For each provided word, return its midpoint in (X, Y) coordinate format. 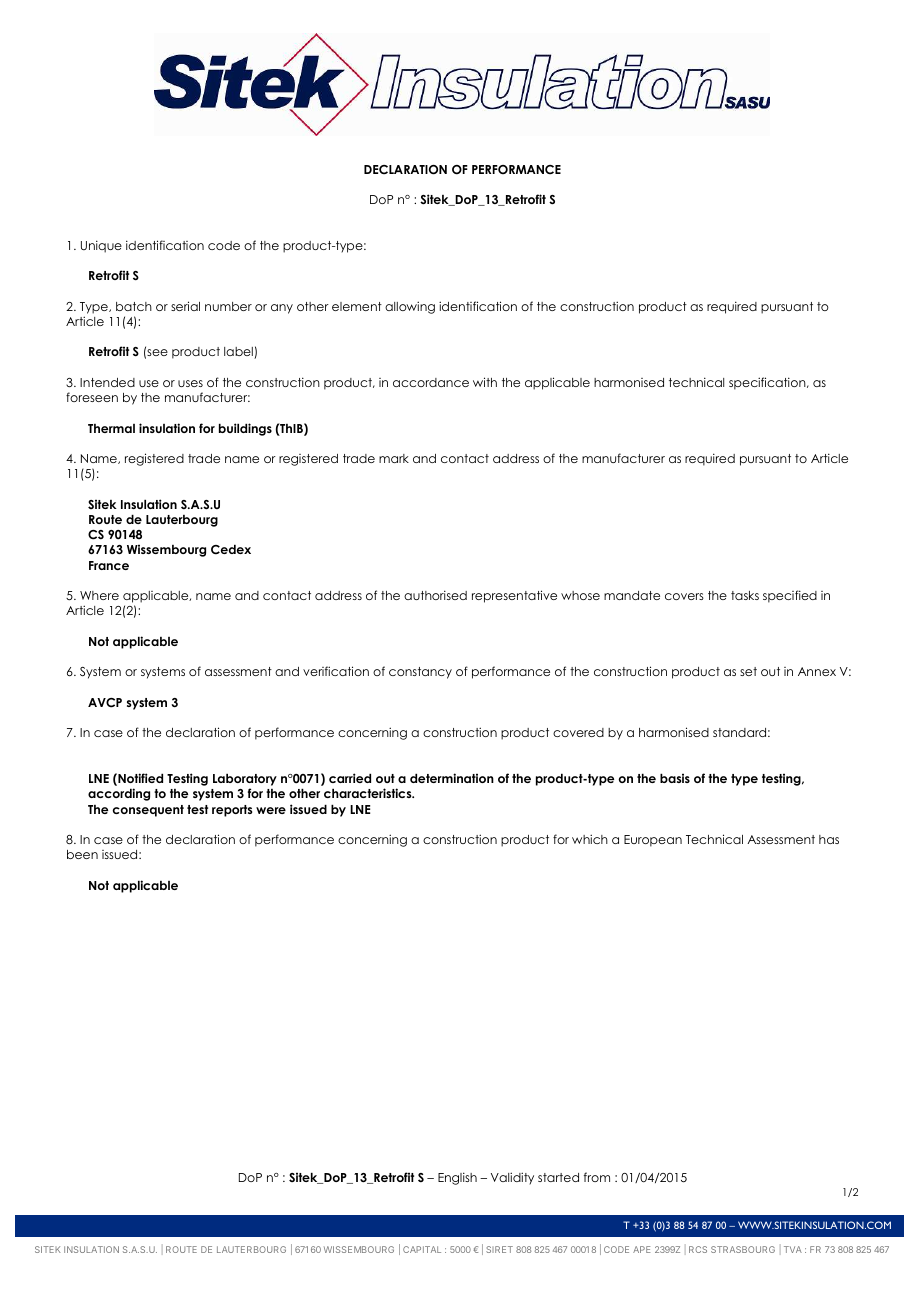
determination (452, 778)
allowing (410, 307)
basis (675, 778)
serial (185, 306)
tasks (745, 595)
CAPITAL (422, 1249)
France (109, 565)
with (485, 382)
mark (394, 458)
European (653, 841)
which (590, 839)
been (82, 854)
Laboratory (245, 779)
